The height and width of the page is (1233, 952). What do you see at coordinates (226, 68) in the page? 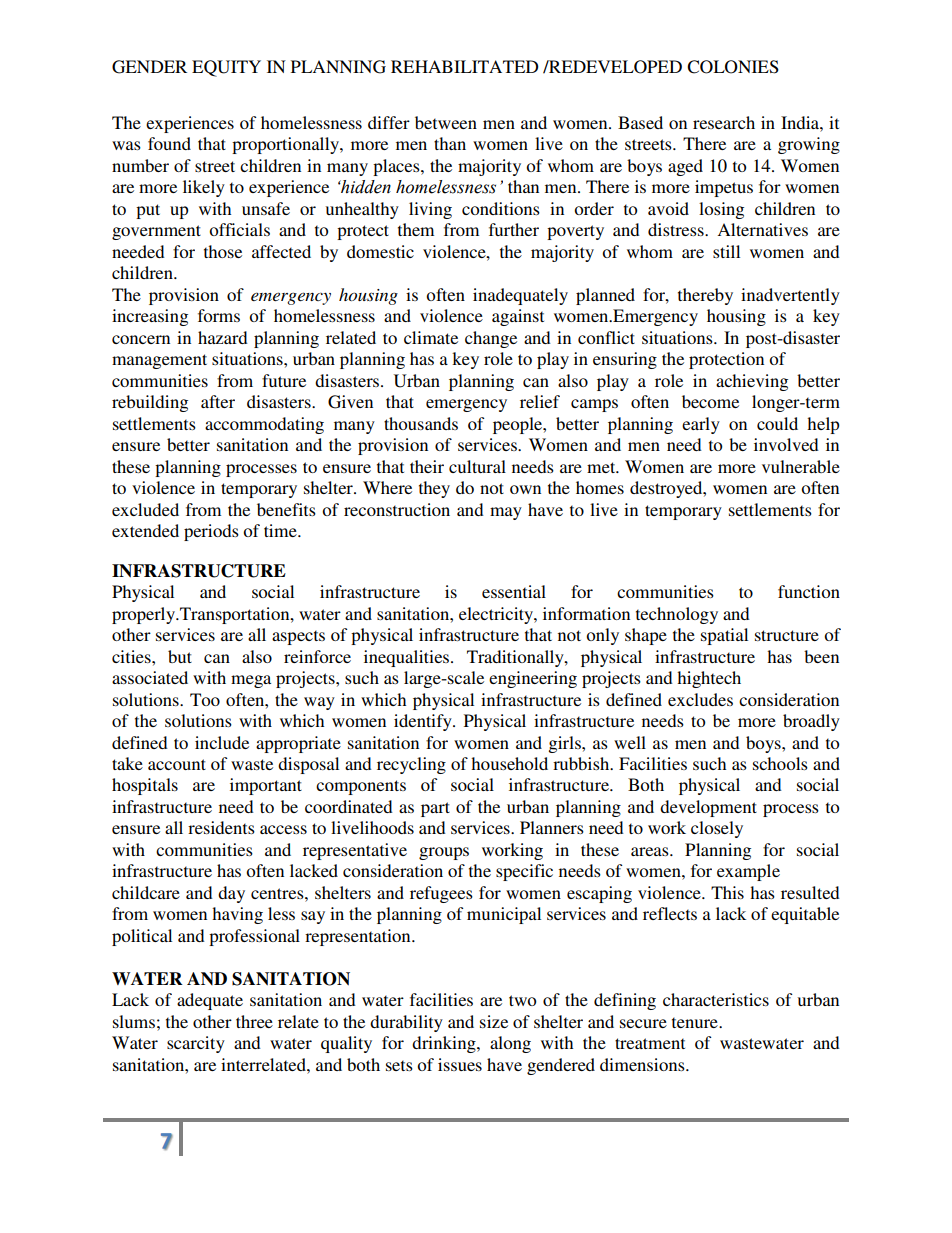
I see `EQUITY` at bounding box center [226, 68].
